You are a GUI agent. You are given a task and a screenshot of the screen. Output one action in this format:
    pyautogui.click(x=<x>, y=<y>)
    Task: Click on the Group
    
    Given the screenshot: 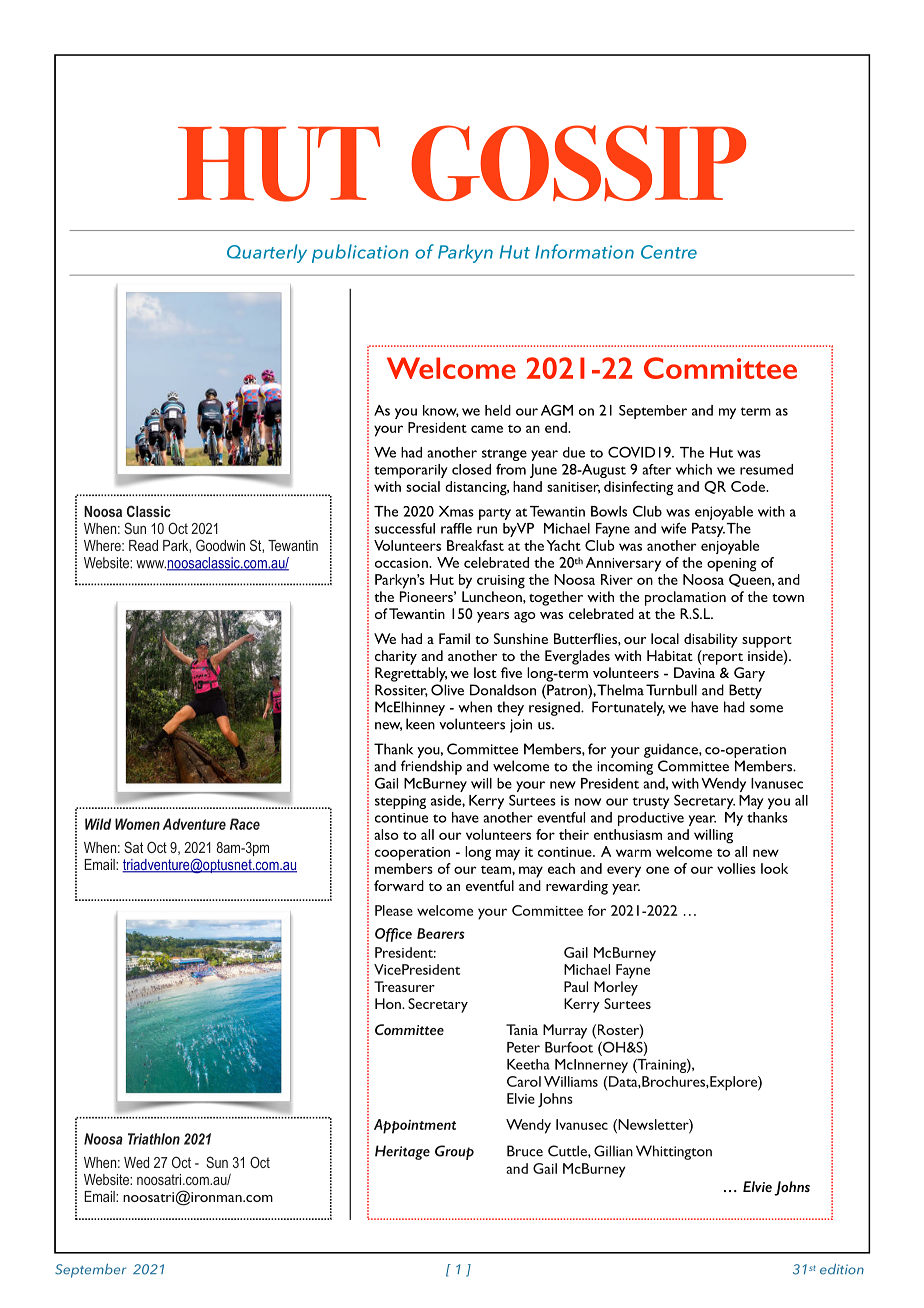 What is the action you would take?
    pyautogui.click(x=454, y=1152)
